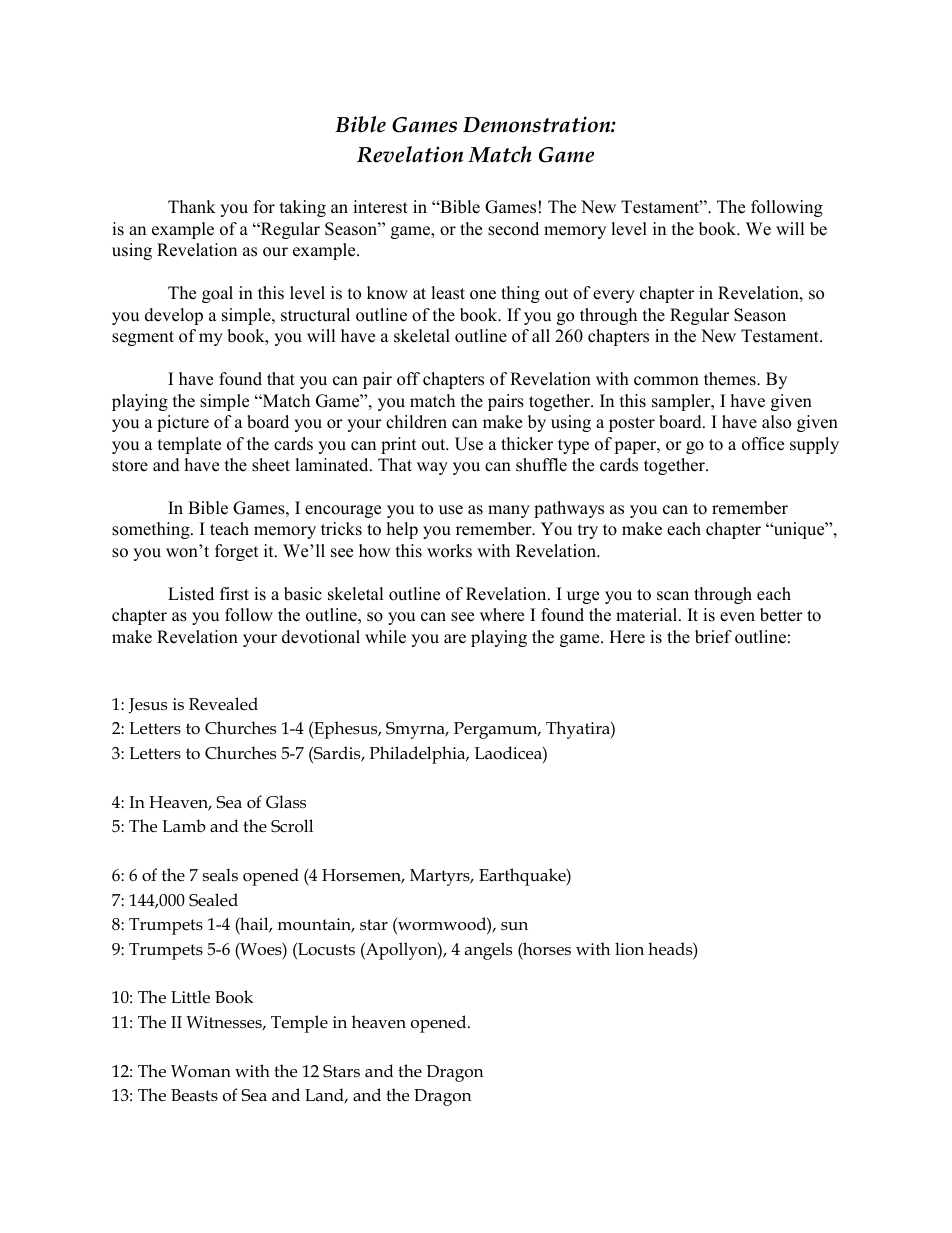 Image resolution: width=952 pixels, height=1233 pixels. What do you see at coordinates (673, 596) in the screenshot?
I see `scan` at bounding box center [673, 596].
